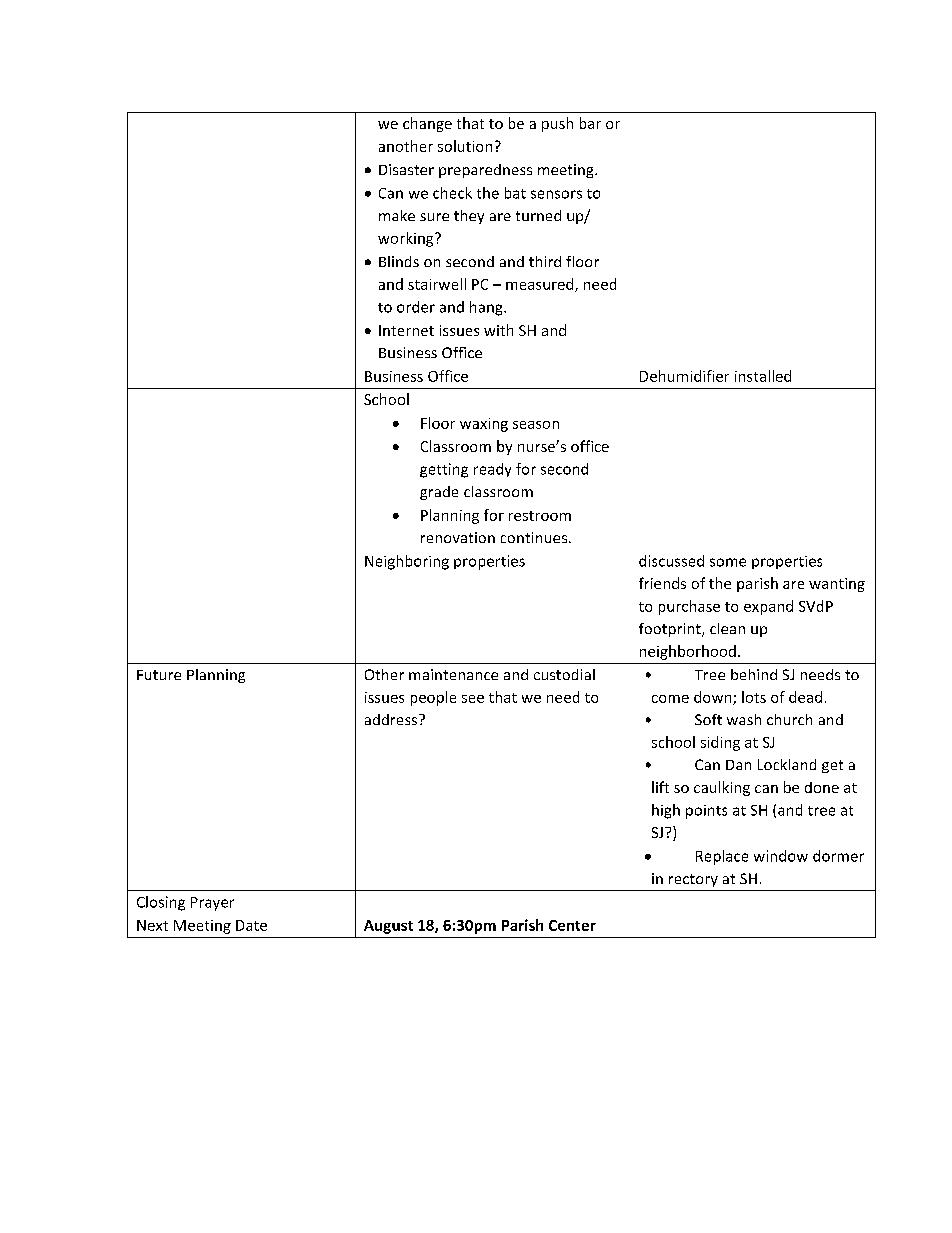 The image size is (952, 1233). What do you see at coordinates (572, 925) in the screenshot?
I see `Center` at bounding box center [572, 925].
